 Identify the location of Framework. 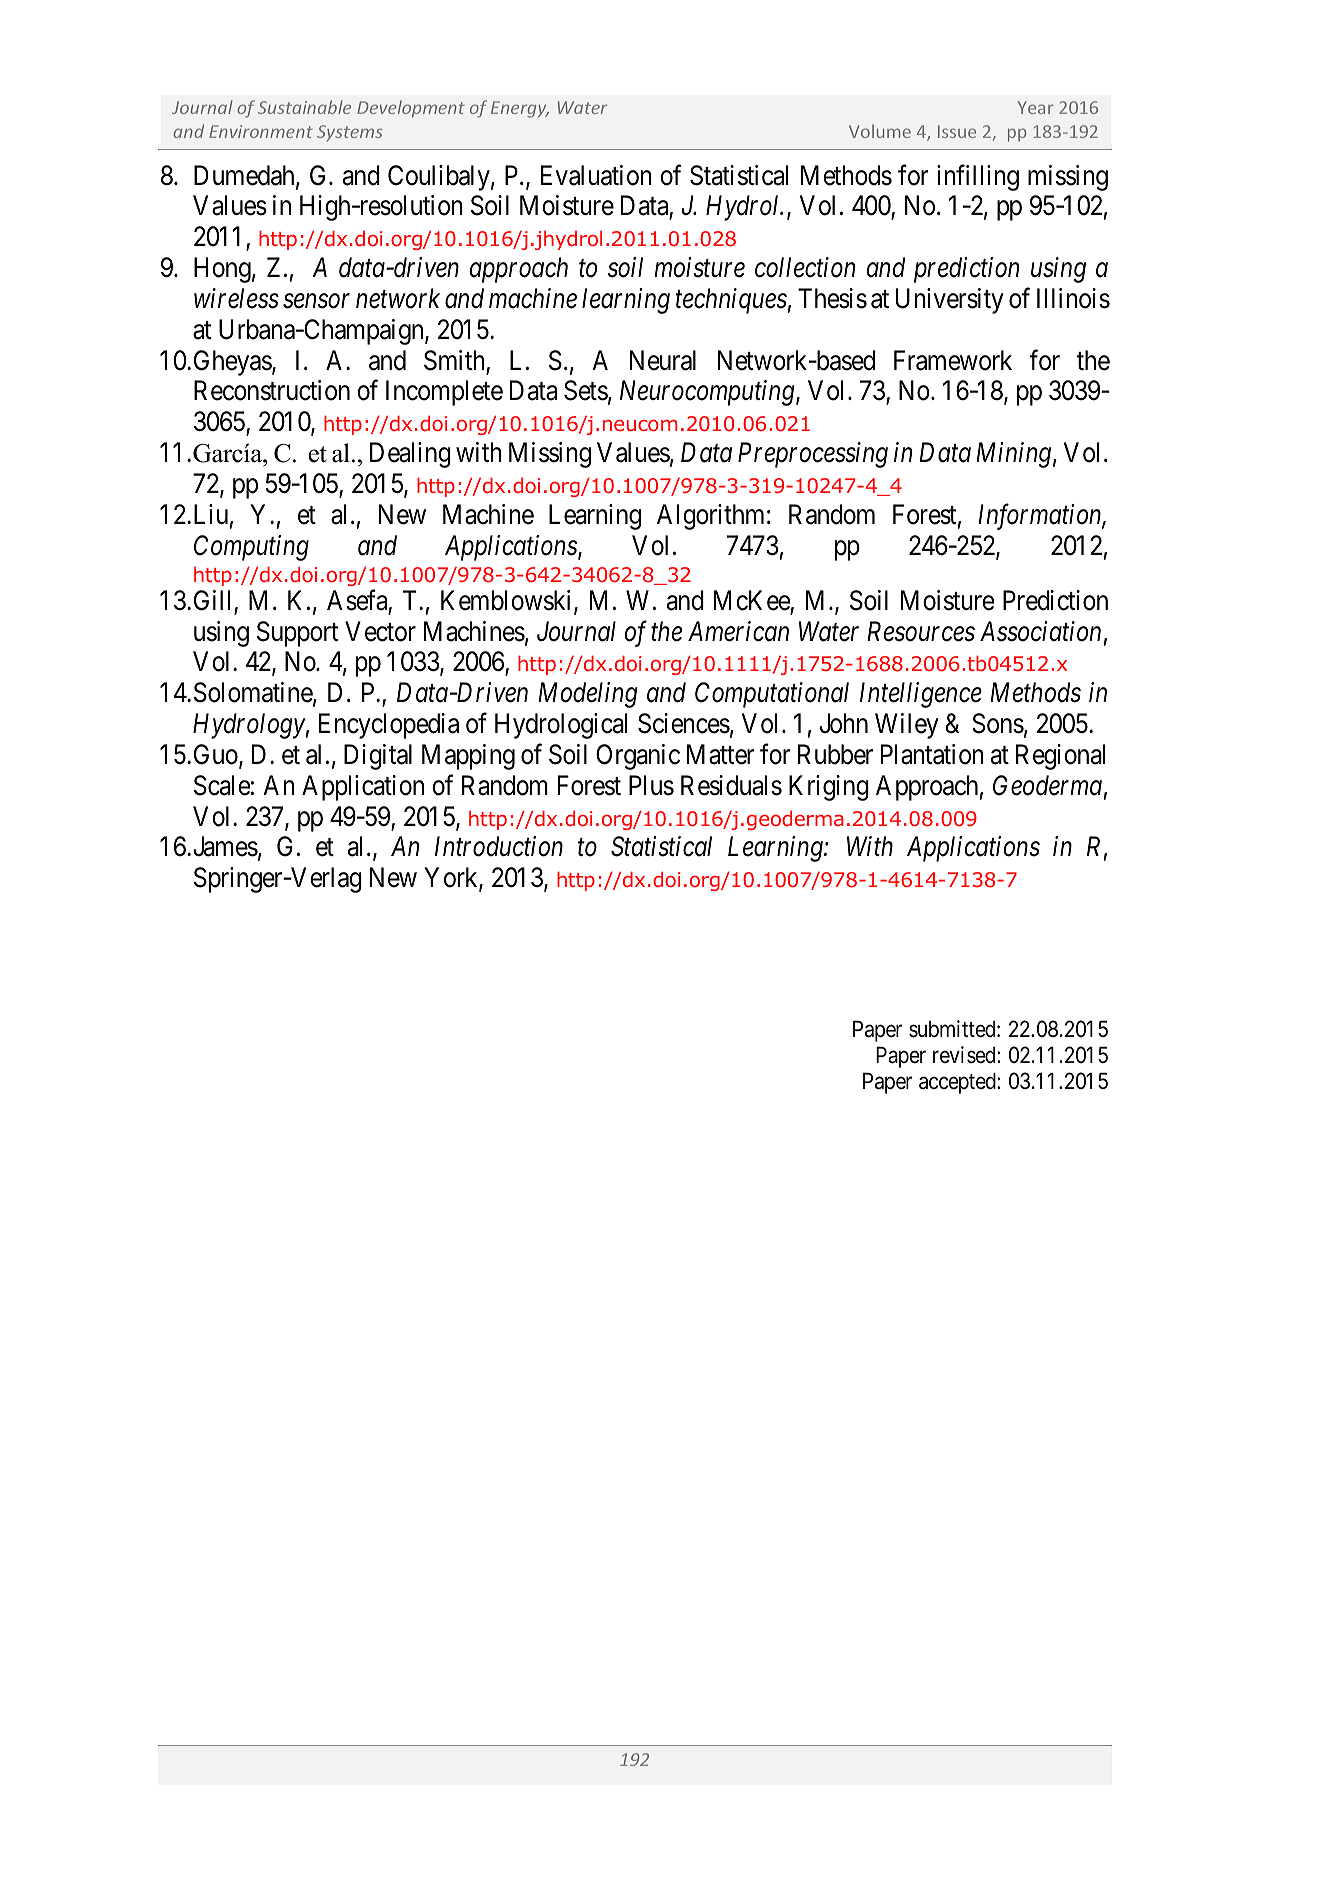
(953, 360).
